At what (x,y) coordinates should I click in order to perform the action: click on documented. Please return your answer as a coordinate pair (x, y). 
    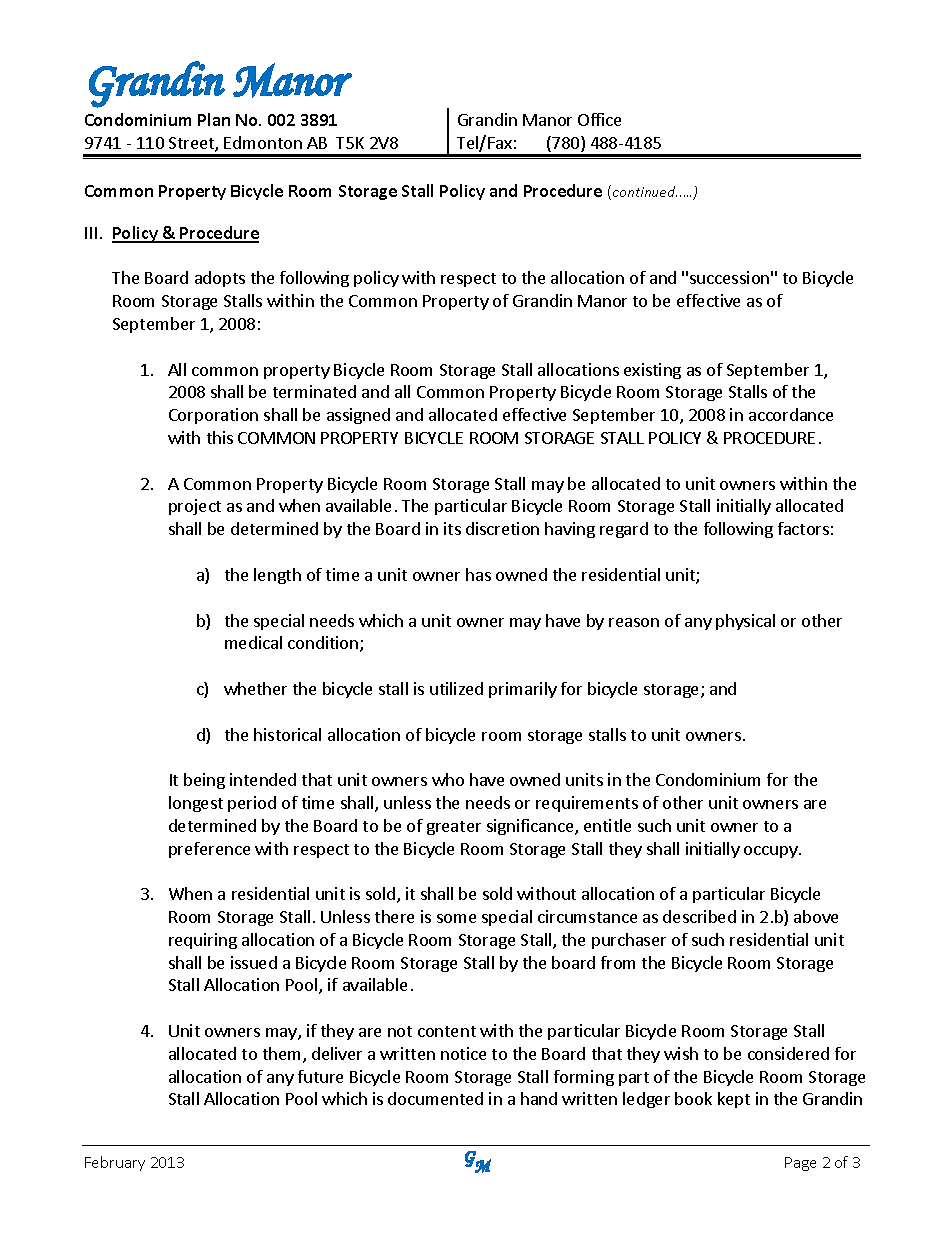
    Looking at the image, I should click on (435, 1098).
